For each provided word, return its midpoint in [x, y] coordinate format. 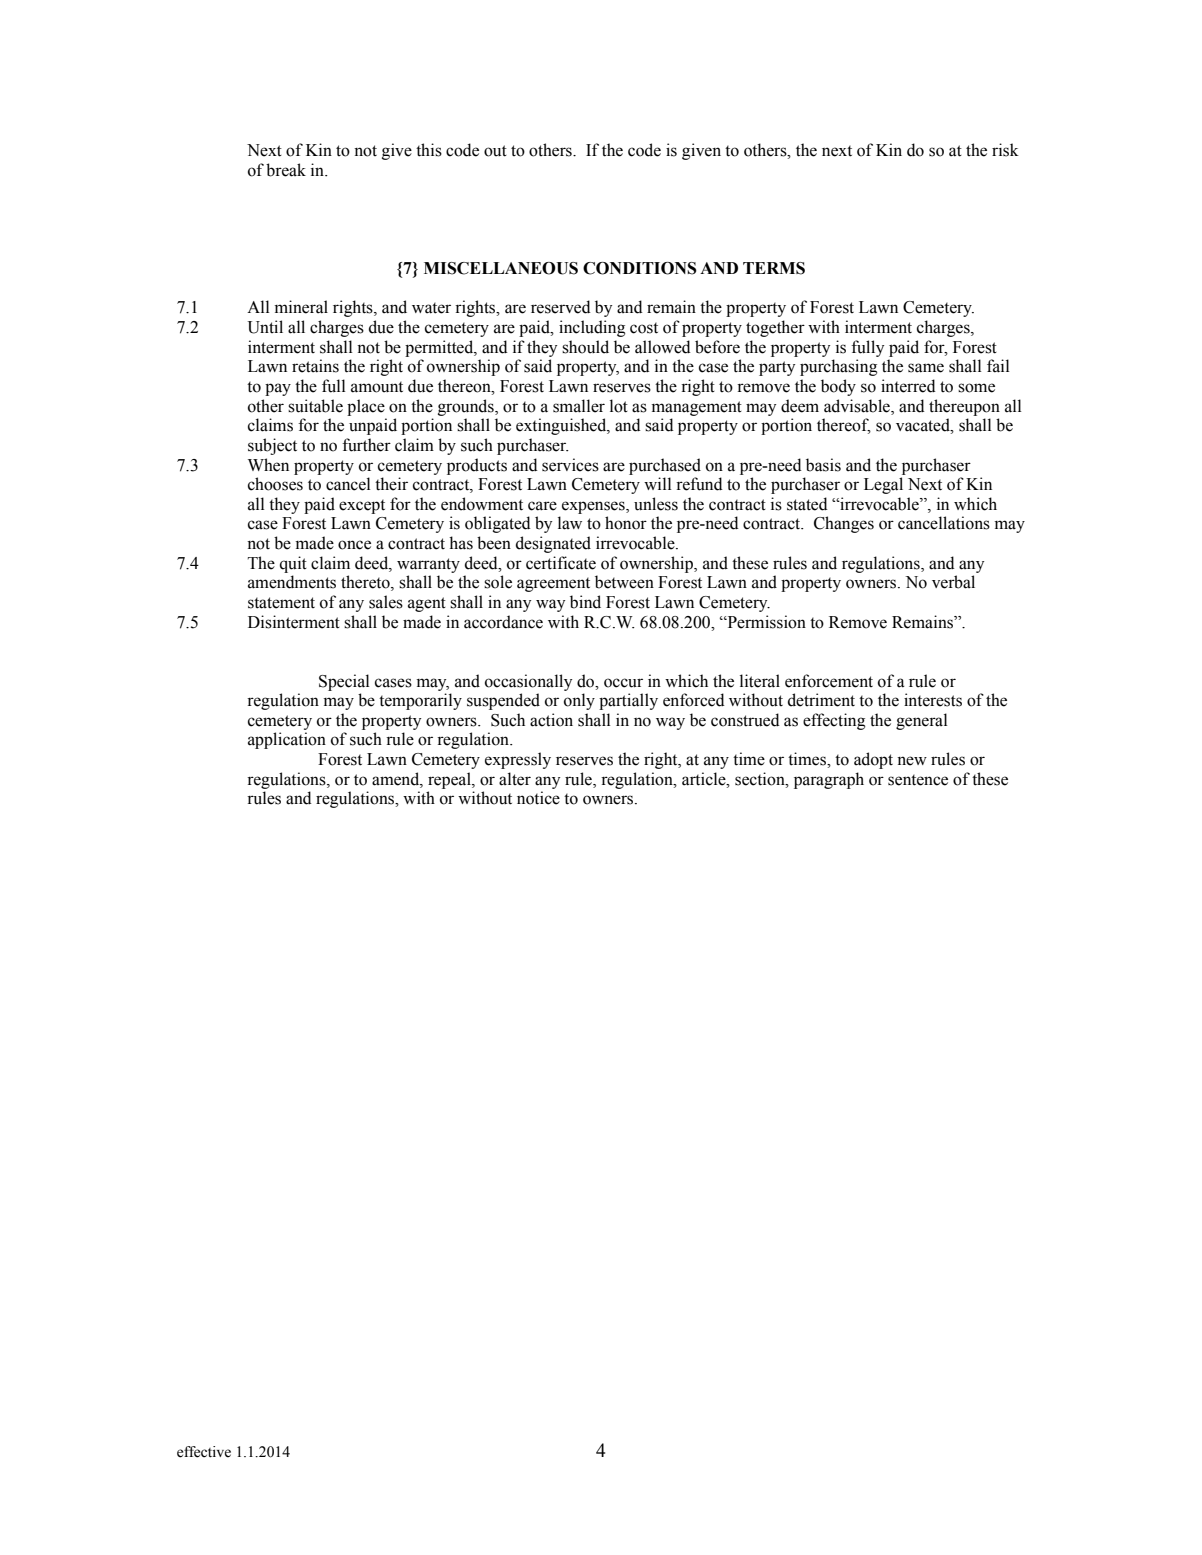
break [286, 170]
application [287, 740]
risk [1005, 150]
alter [515, 779]
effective [204, 1452]
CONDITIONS [640, 268]
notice [538, 798]
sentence [918, 780]
